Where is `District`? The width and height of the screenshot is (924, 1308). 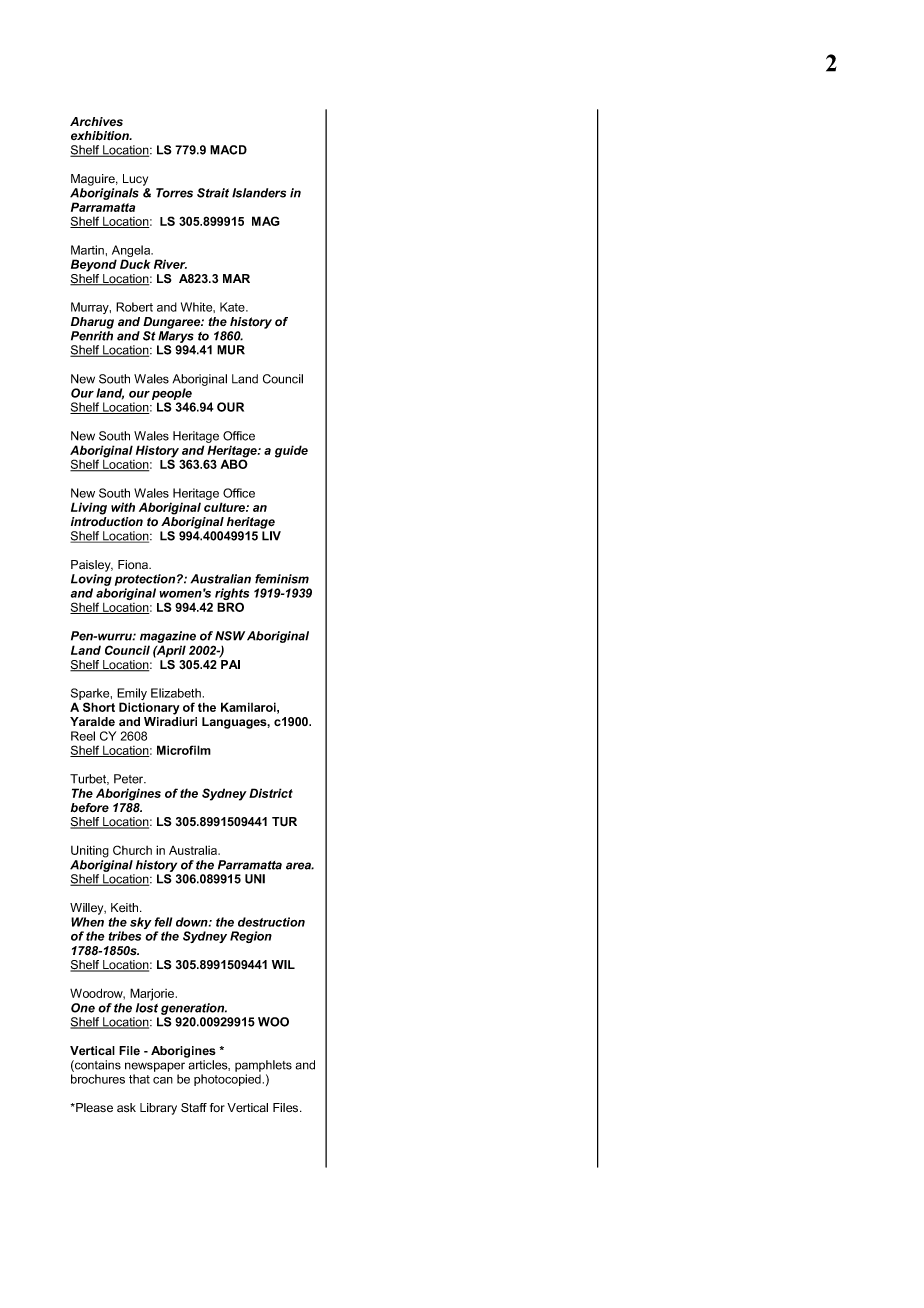
District is located at coordinates (271, 793).
